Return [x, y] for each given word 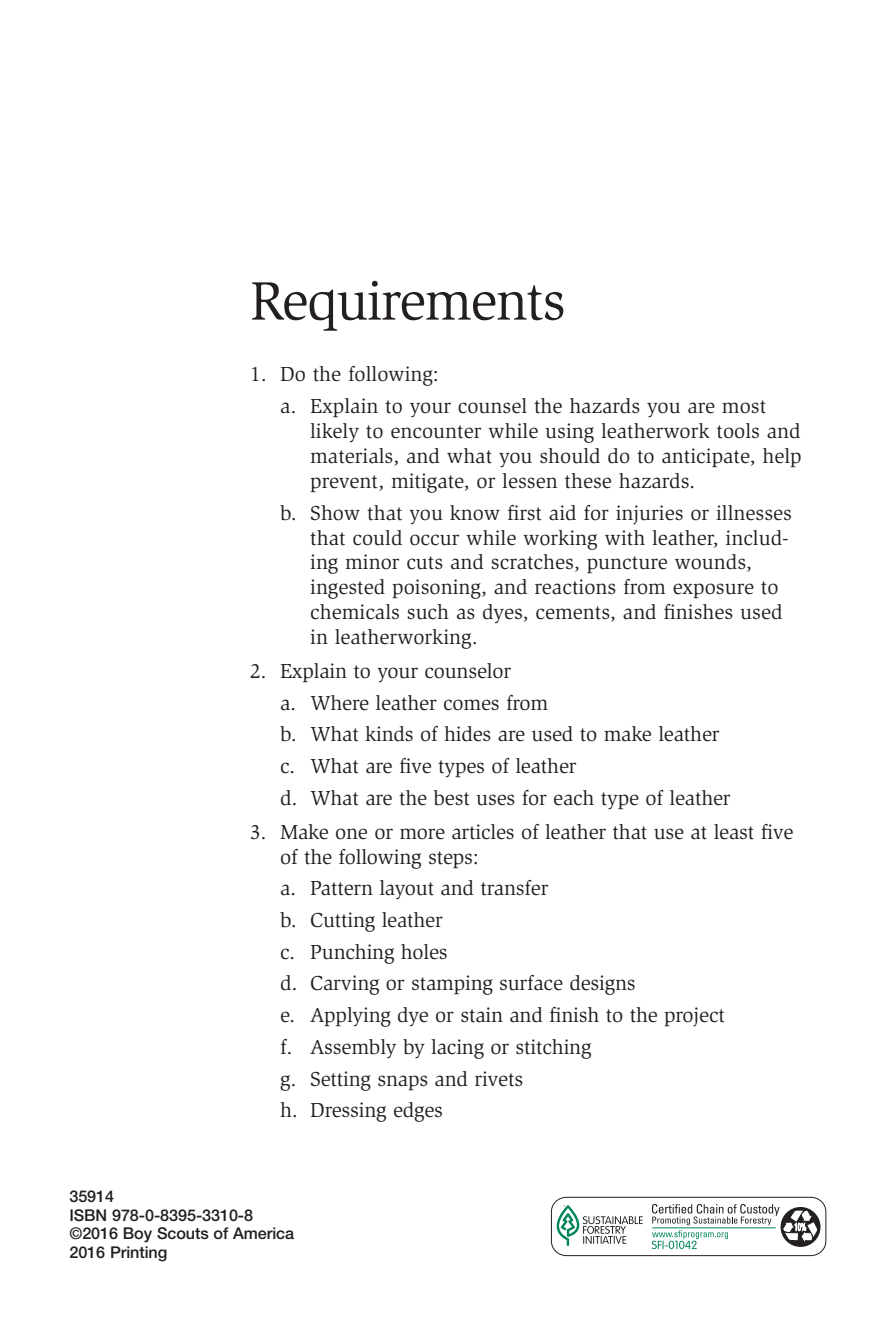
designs [602, 985]
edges [418, 1112]
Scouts [183, 1233]
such [428, 612]
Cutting [343, 922]
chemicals [355, 612]
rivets [499, 1079]
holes [424, 952]
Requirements [408, 306]
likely [334, 432]
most [744, 407]
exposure [713, 590]
